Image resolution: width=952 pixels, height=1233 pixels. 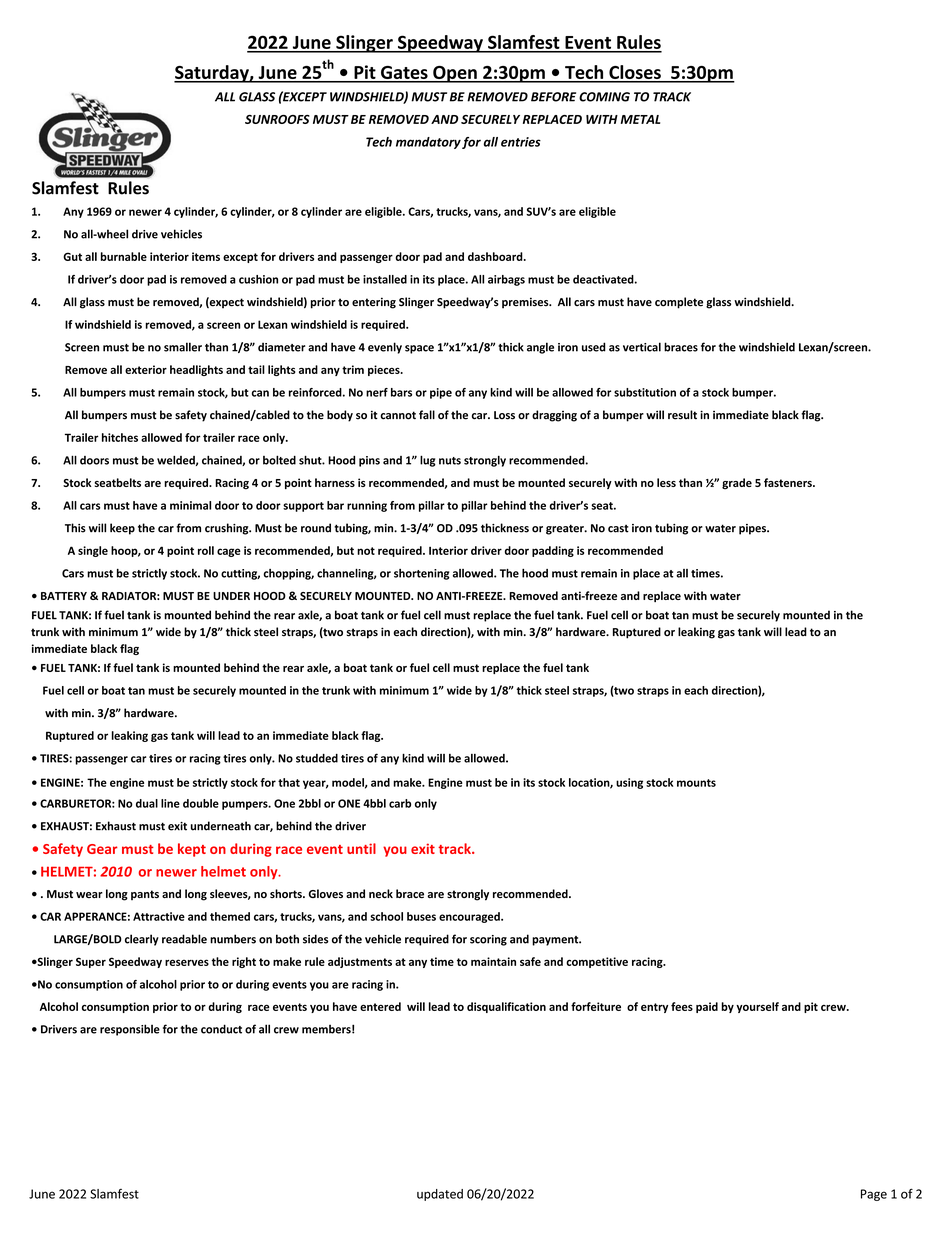 What do you see at coordinates (440, 1195) in the screenshot?
I see `updated` at bounding box center [440, 1195].
